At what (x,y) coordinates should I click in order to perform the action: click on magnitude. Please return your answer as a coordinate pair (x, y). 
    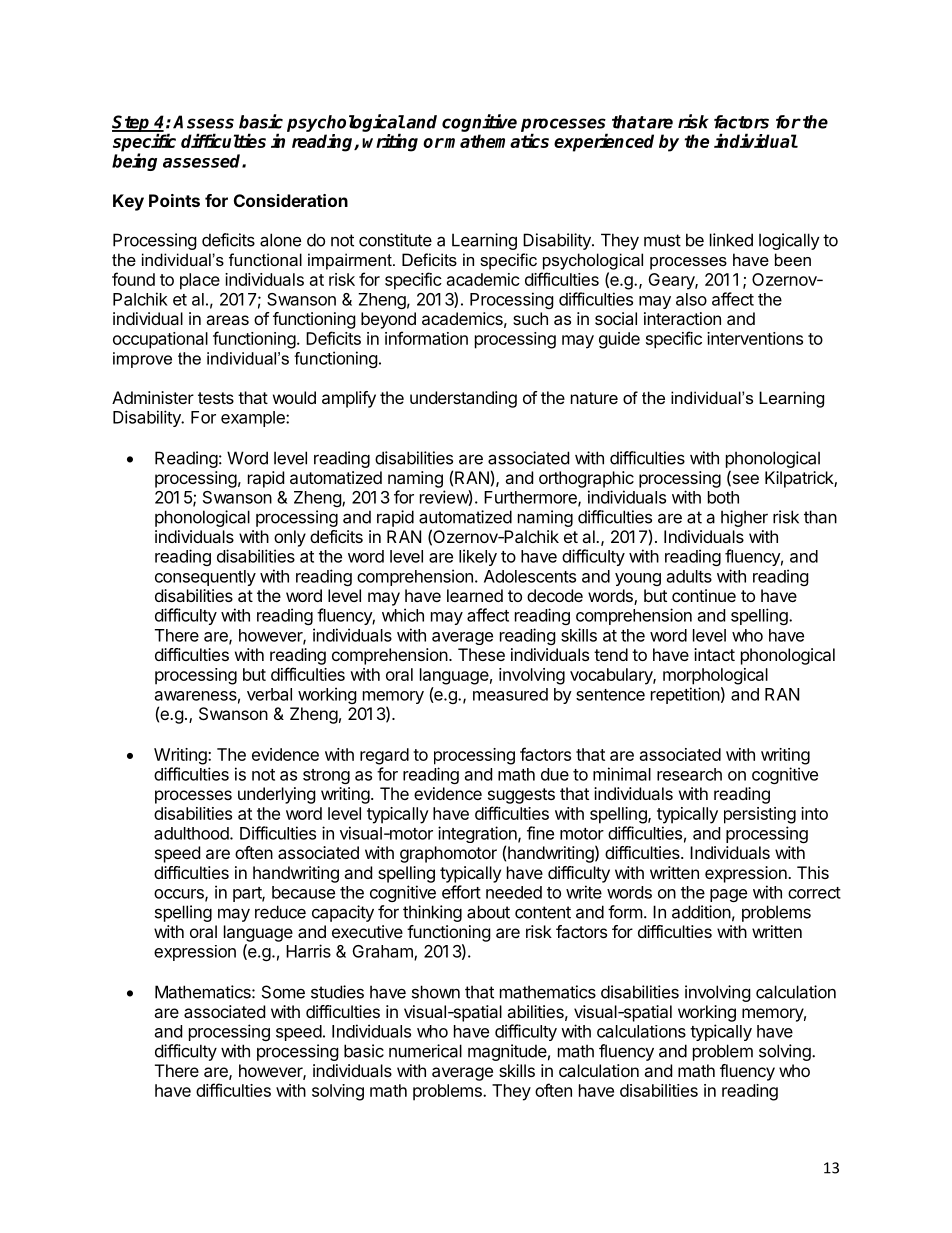
    Looking at the image, I should click on (507, 1052).
